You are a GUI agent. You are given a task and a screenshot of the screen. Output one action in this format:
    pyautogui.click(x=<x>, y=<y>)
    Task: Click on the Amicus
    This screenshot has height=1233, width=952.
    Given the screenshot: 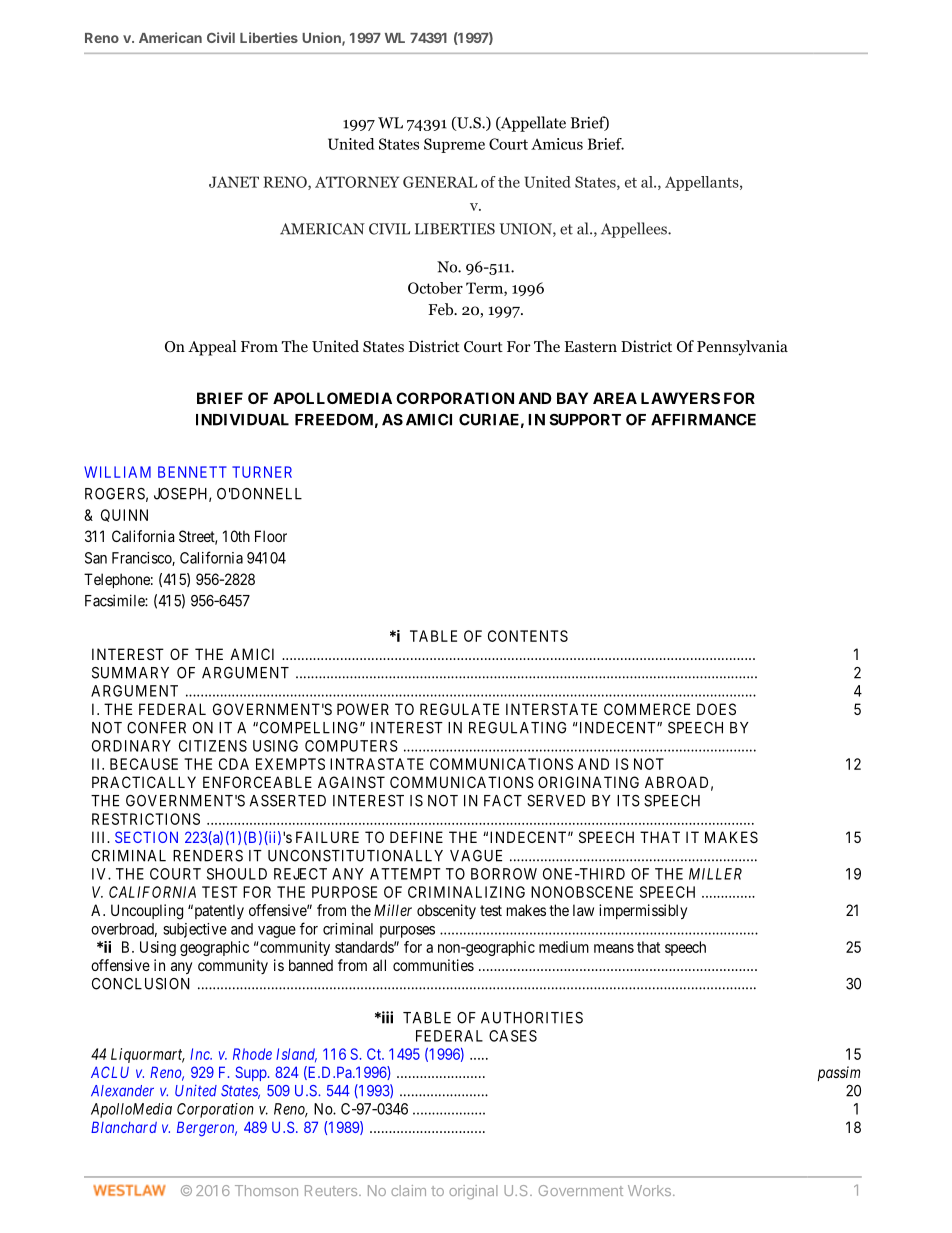 What is the action you would take?
    pyautogui.click(x=557, y=144)
